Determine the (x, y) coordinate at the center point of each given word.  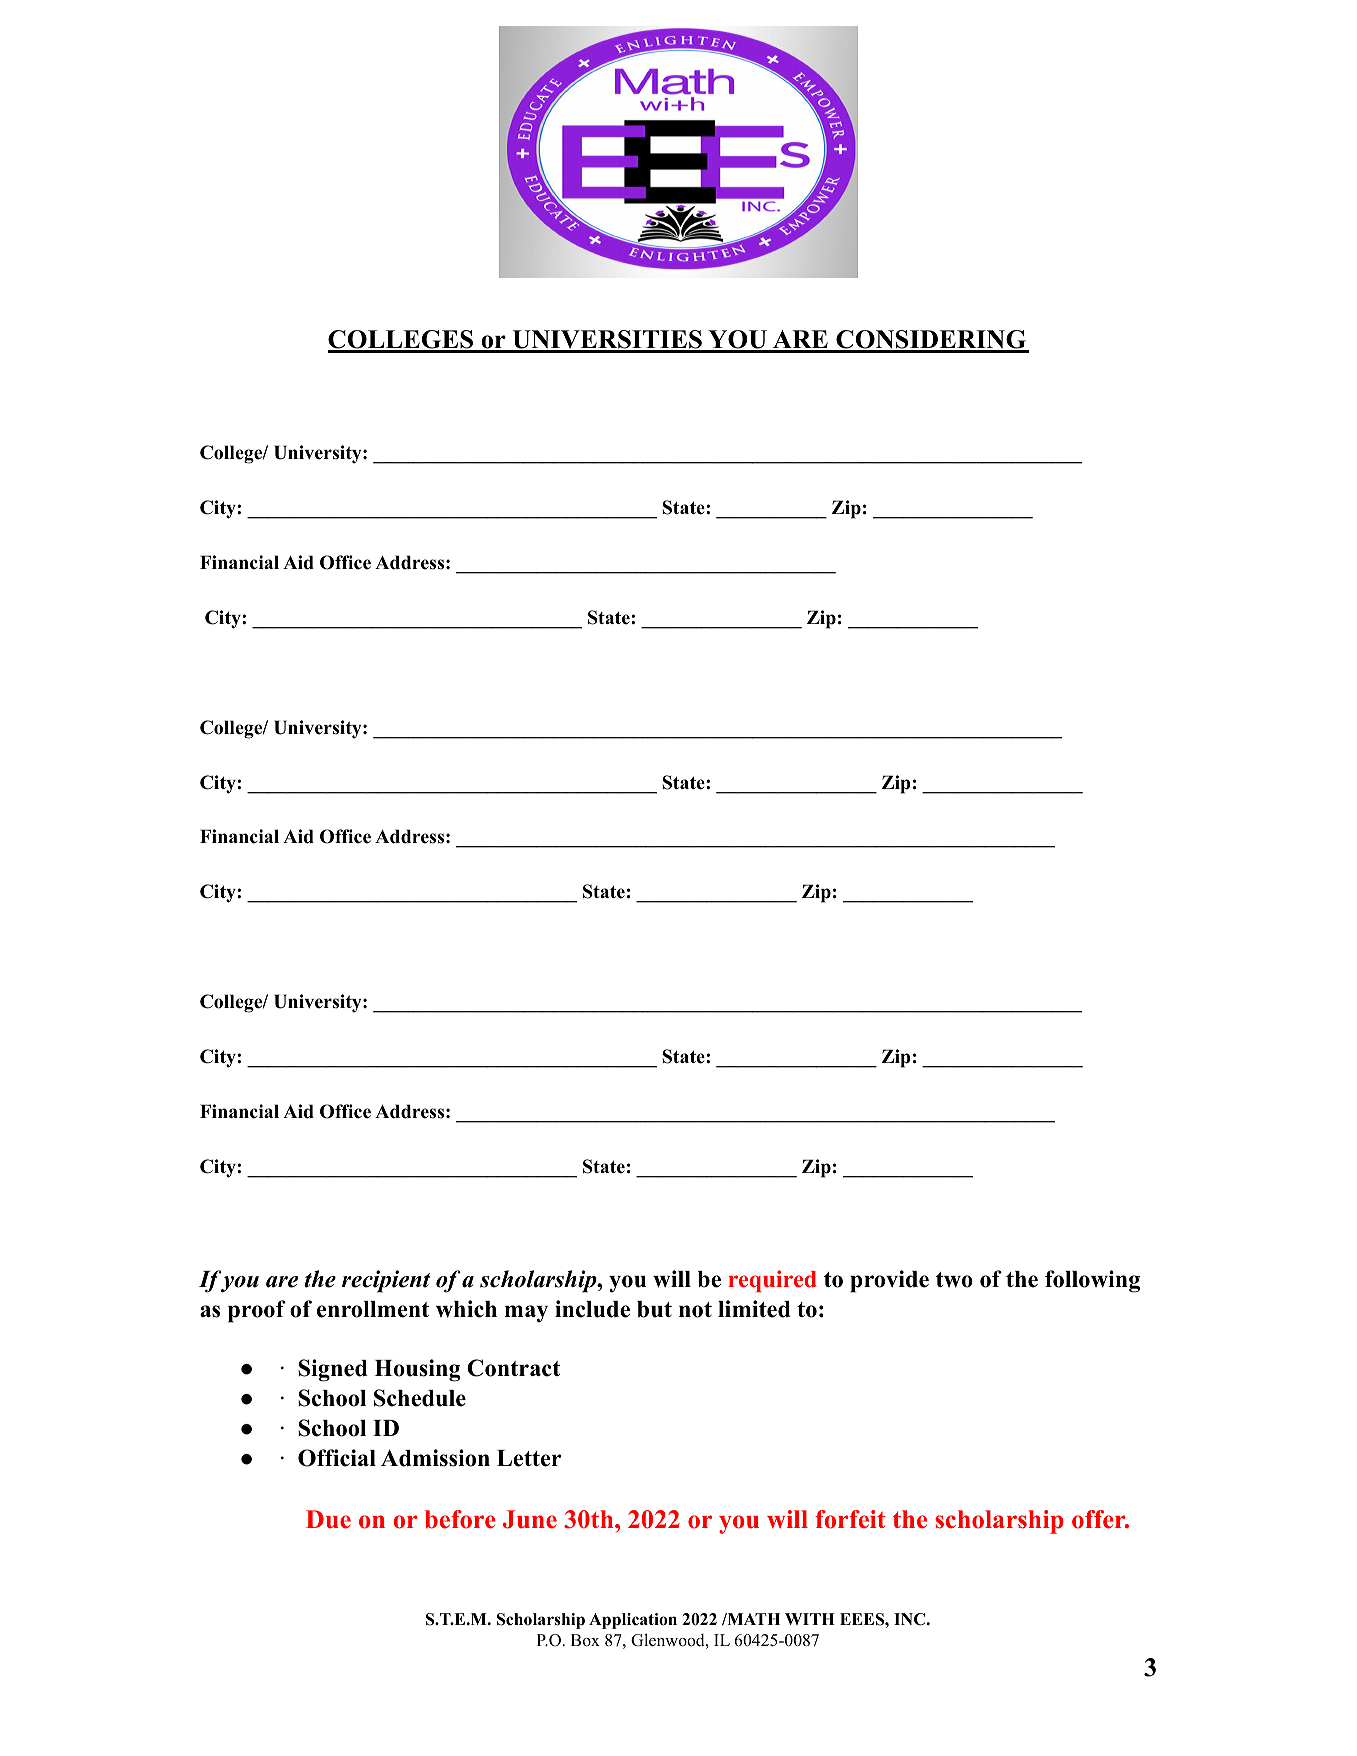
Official (337, 1458)
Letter (529, 1458)
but (654, 1309)
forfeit (850, 1519)
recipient (386, 1281)
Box (585, 1640)
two (954, 1280)
